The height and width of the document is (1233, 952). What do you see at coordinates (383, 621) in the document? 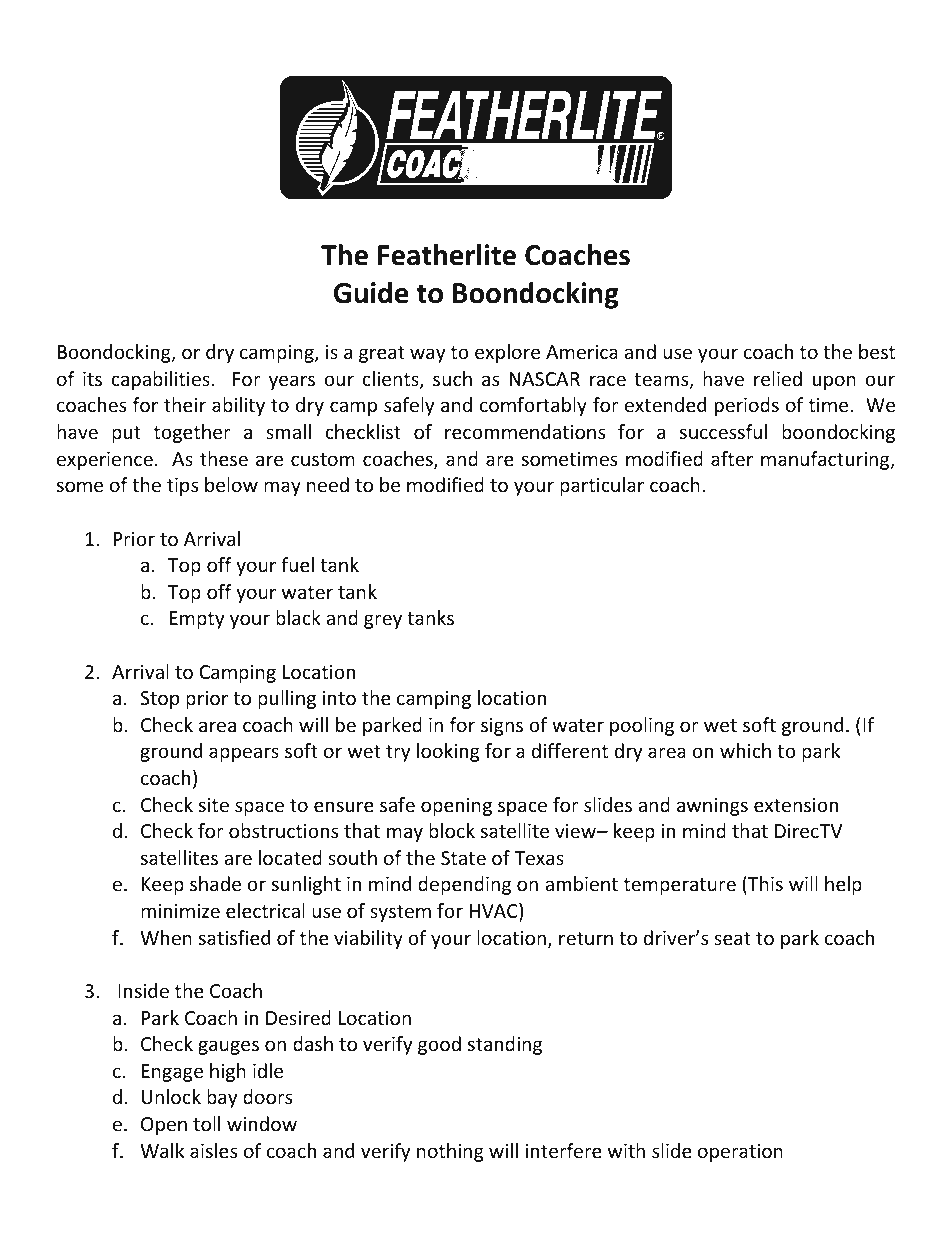
I see `grey` at bounding box center [383, 621].
